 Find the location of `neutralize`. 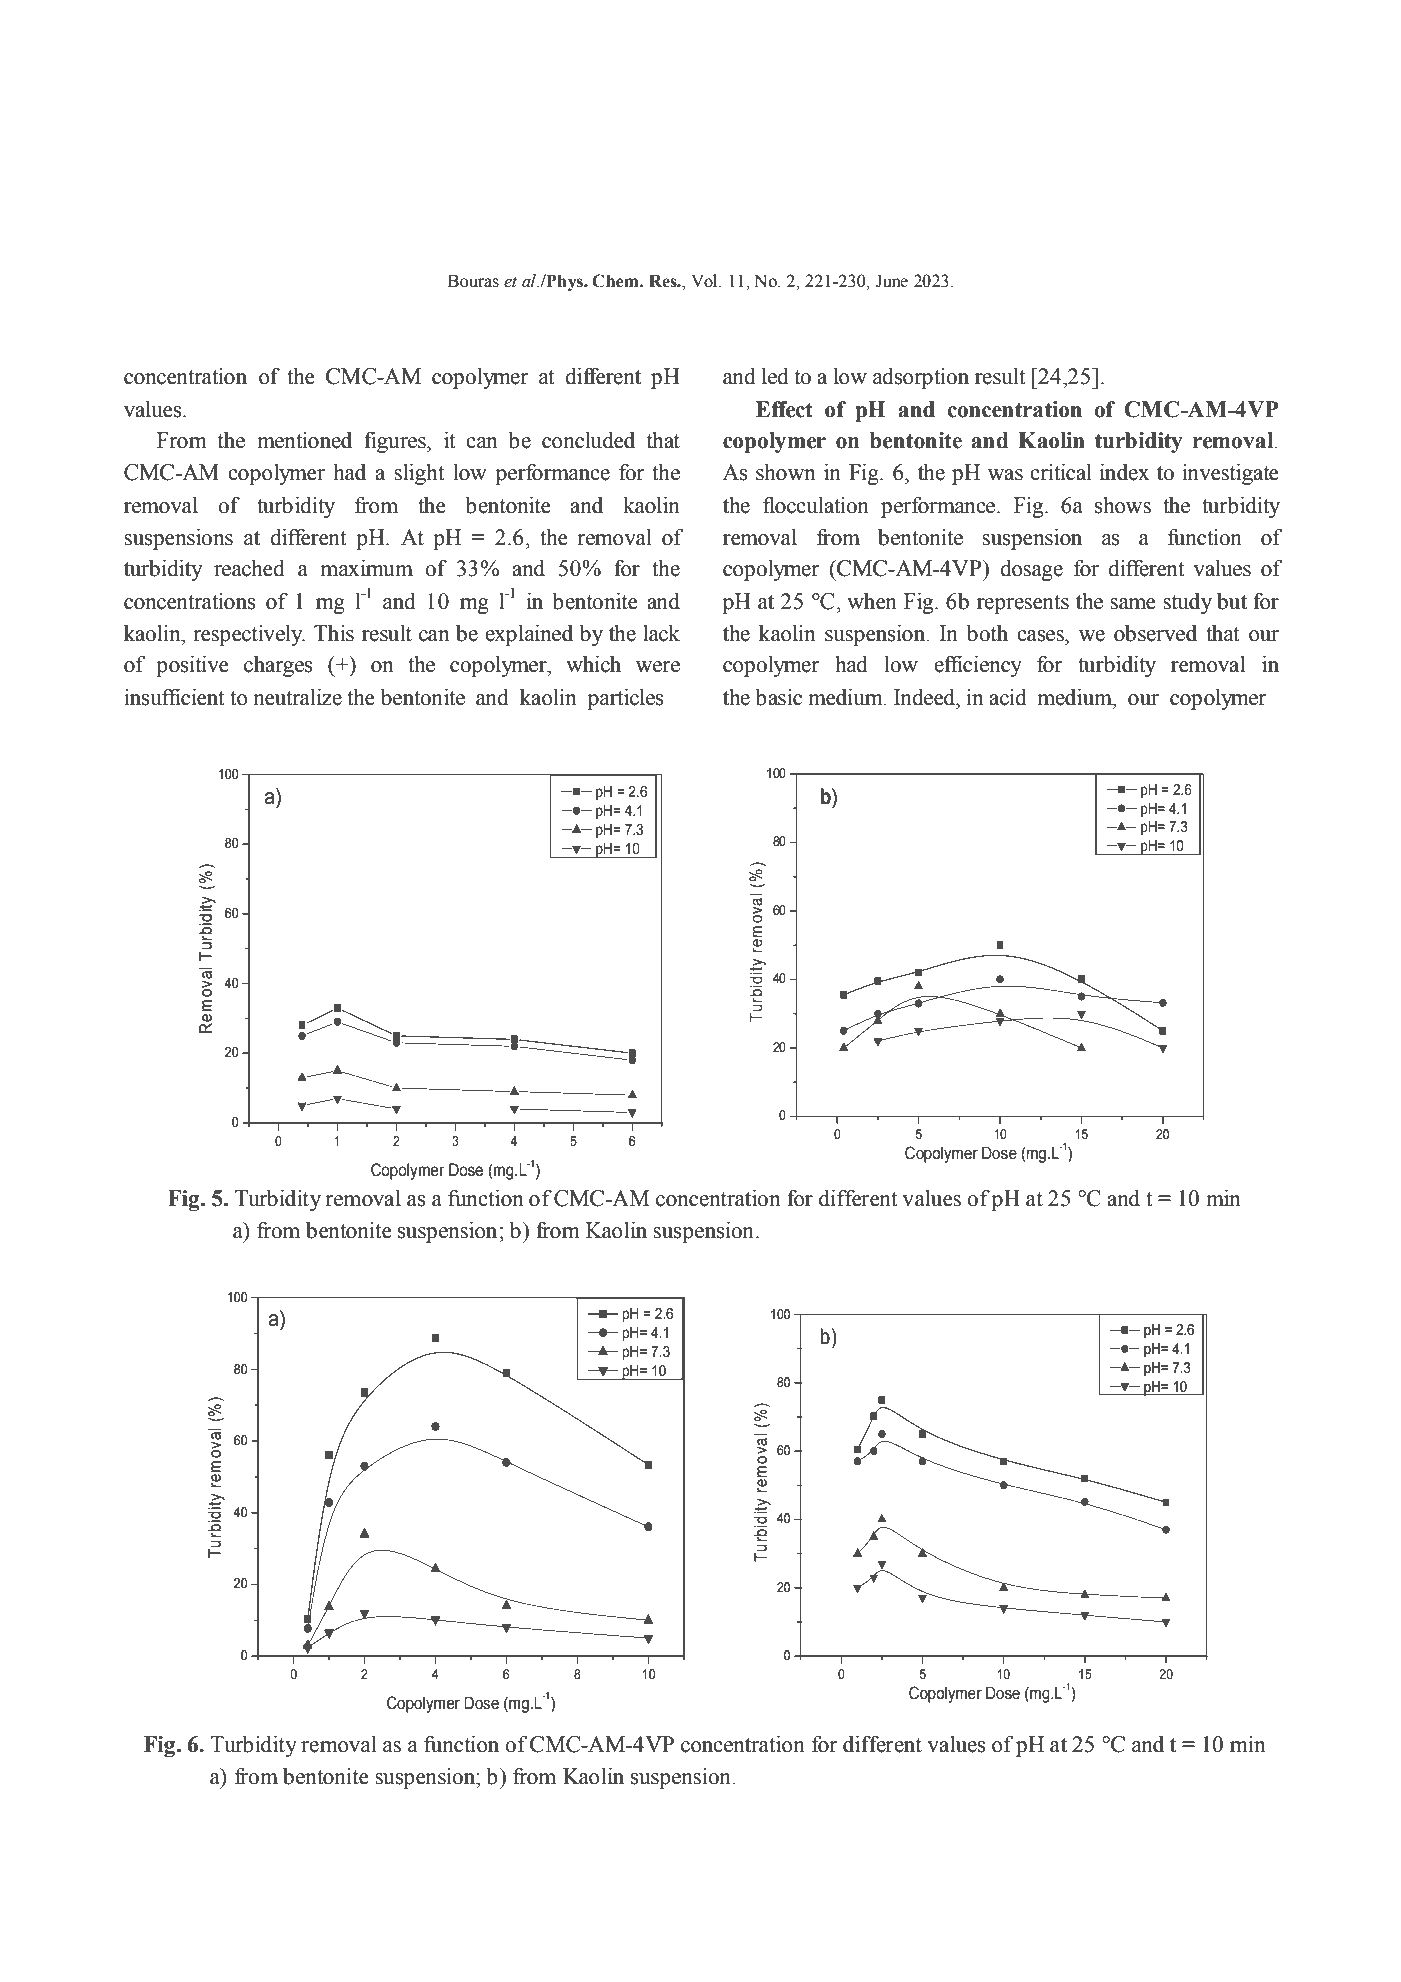

neutralize is located at coordinates (297, 697).
